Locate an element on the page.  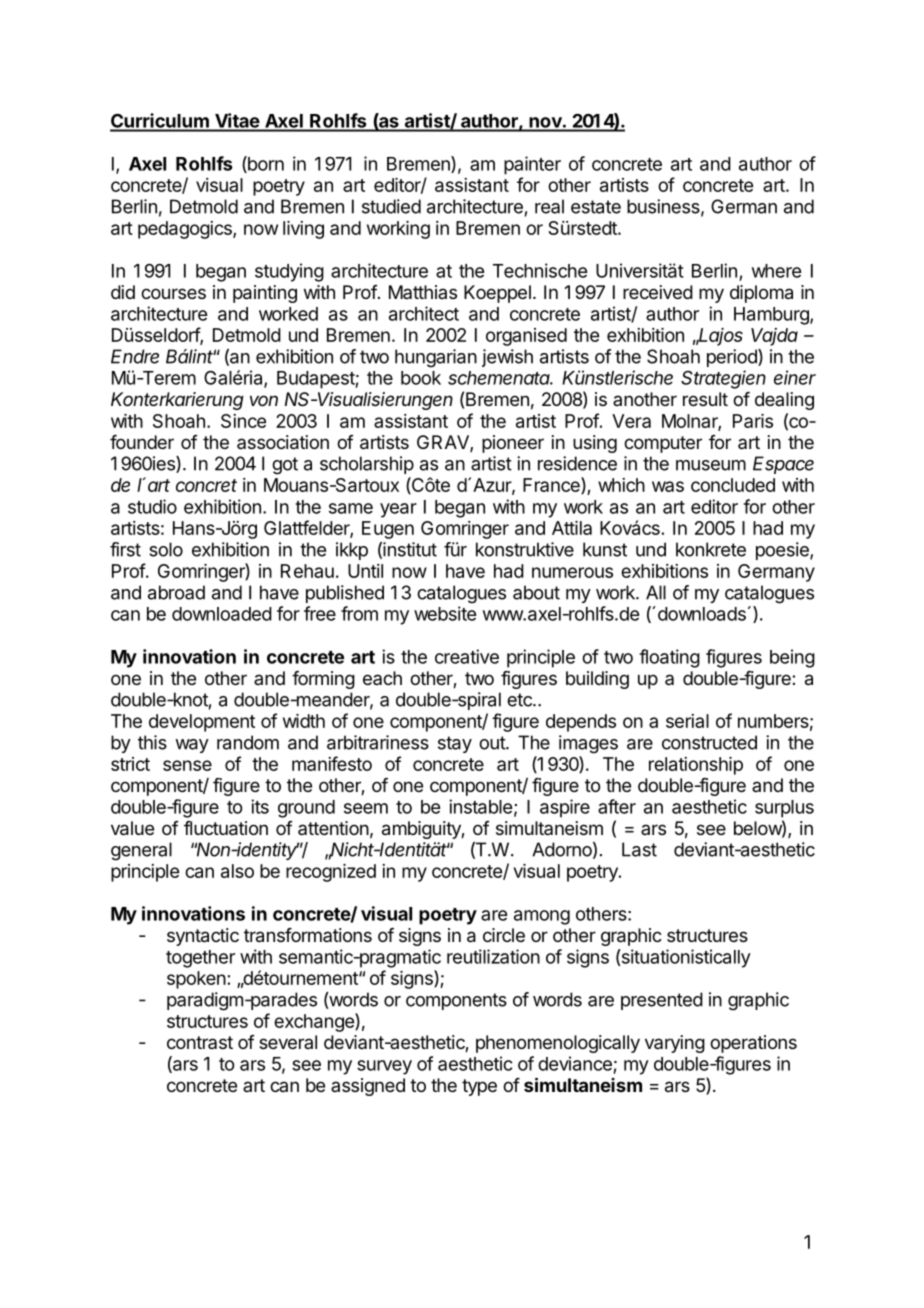
operations is located at coordinates (753, 1044).
